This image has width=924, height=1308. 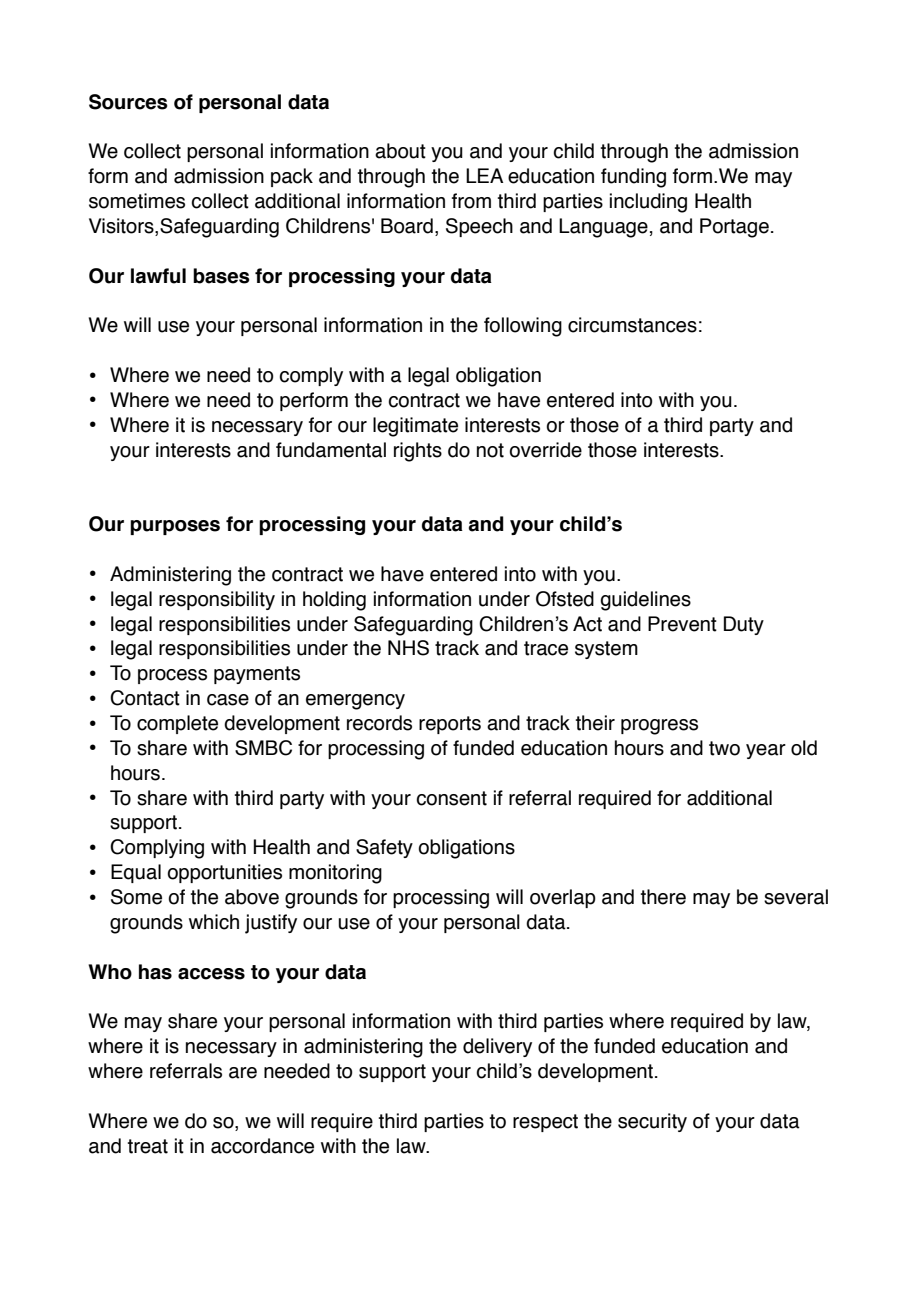 What do you see at coordinates (744, 625) in the image?
I see `Duty` at bounding box center [744, 625].
